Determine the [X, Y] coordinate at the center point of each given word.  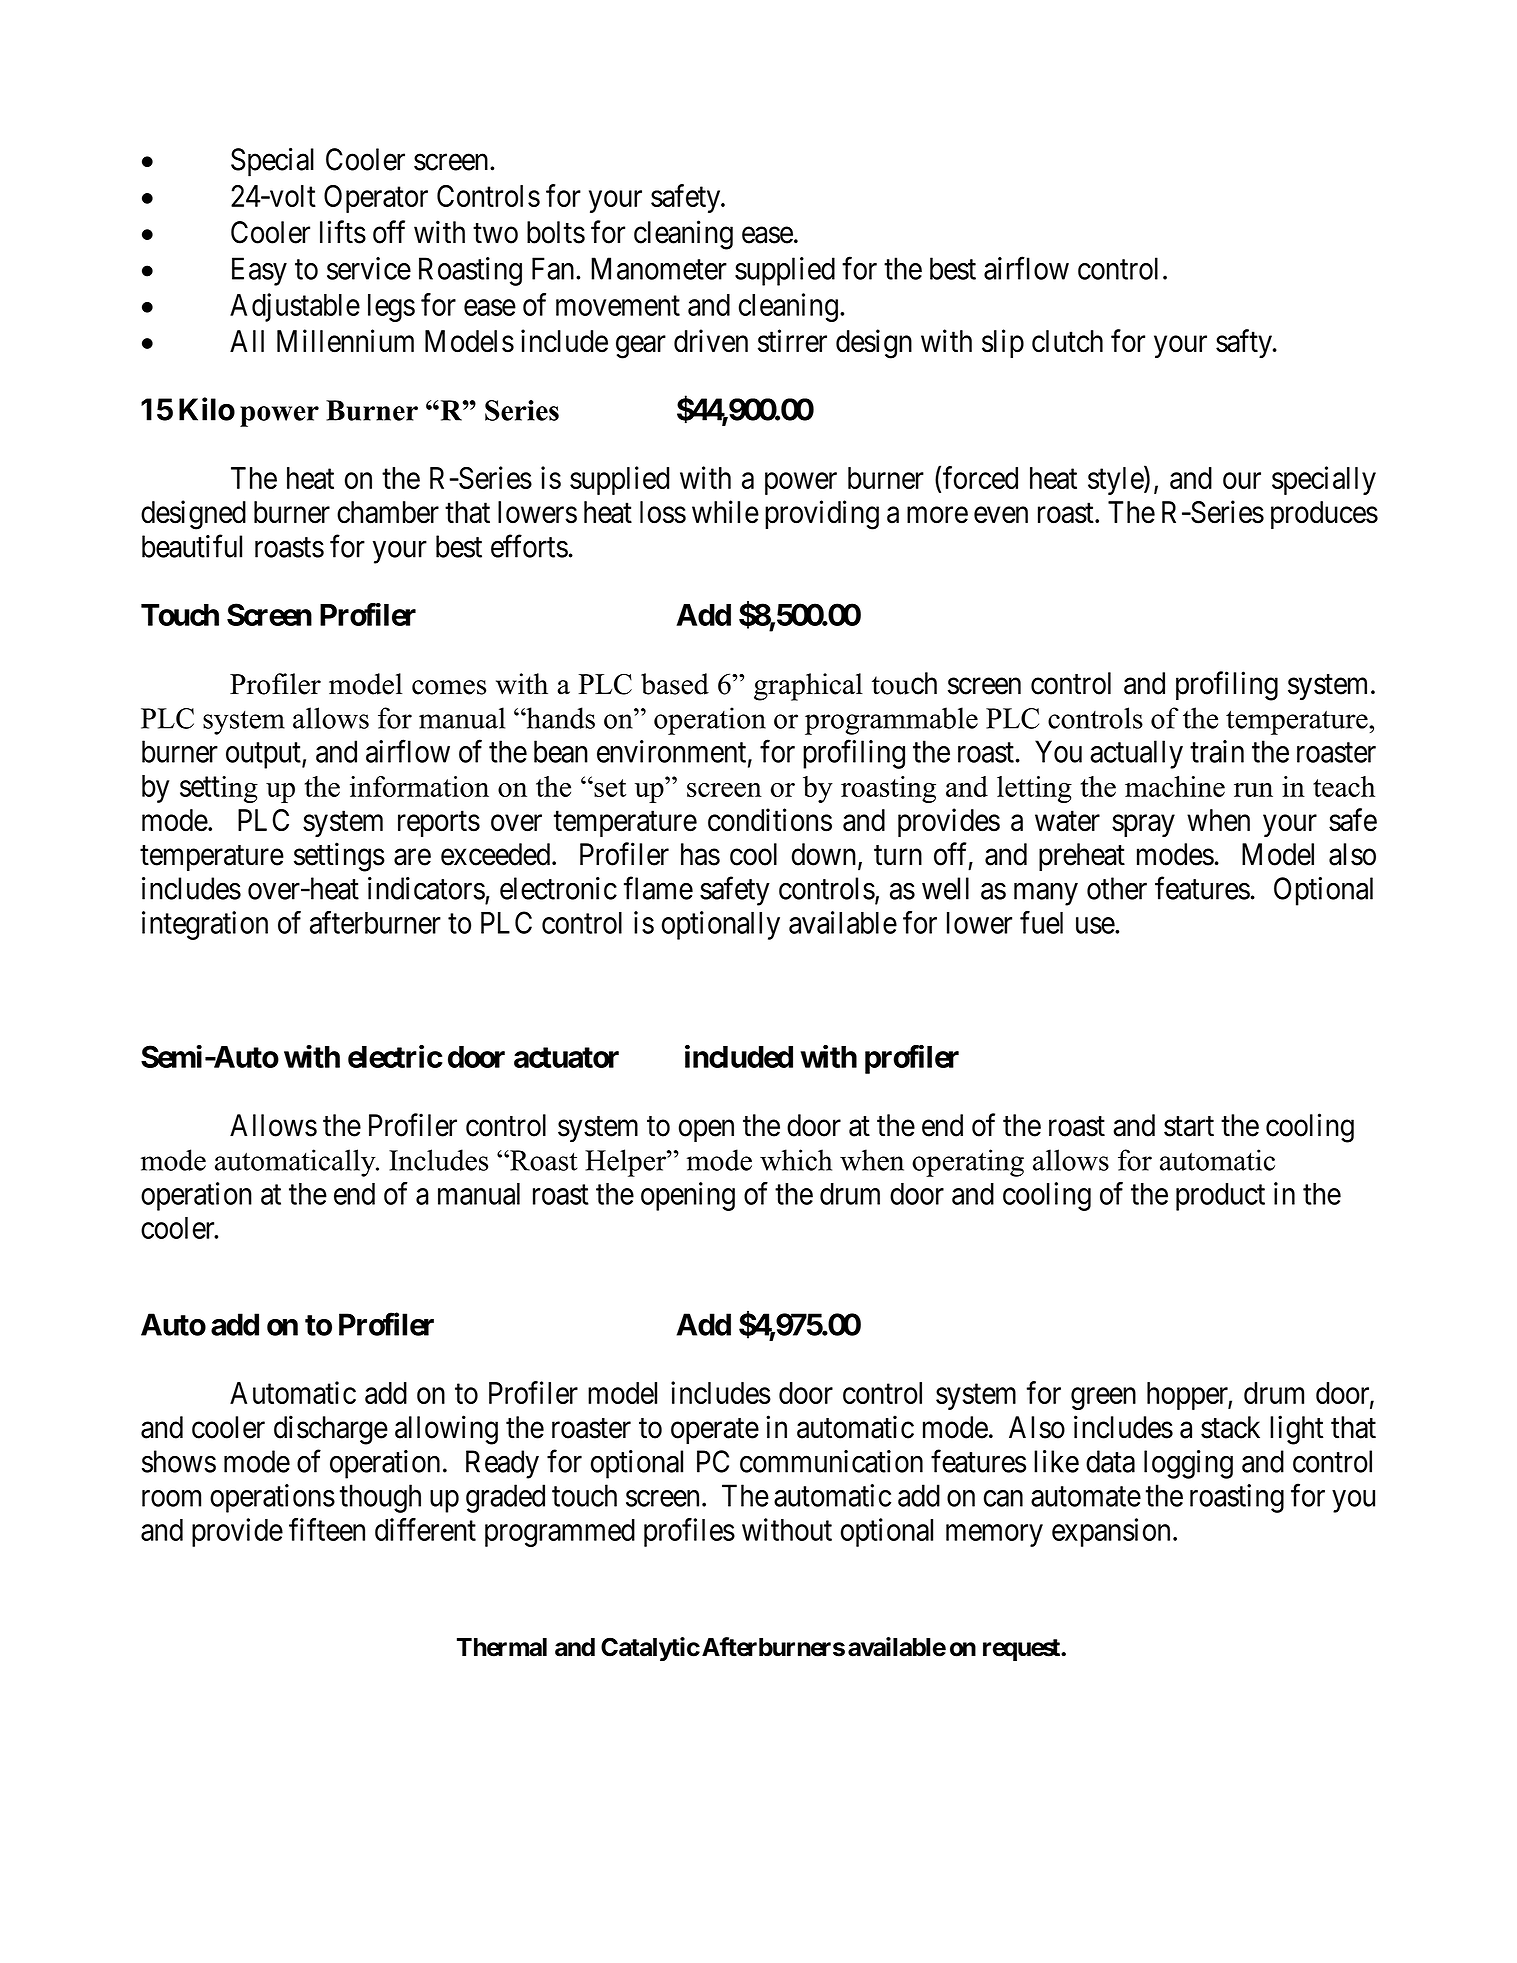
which [796, 1160]
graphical [808, 687]
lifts [343, 232]
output [264, 756]
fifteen [327, 1529]
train [1217, 751]
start [1189, 1126]
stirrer [792, 341]
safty [1245, 343]
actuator [566, 1057]
